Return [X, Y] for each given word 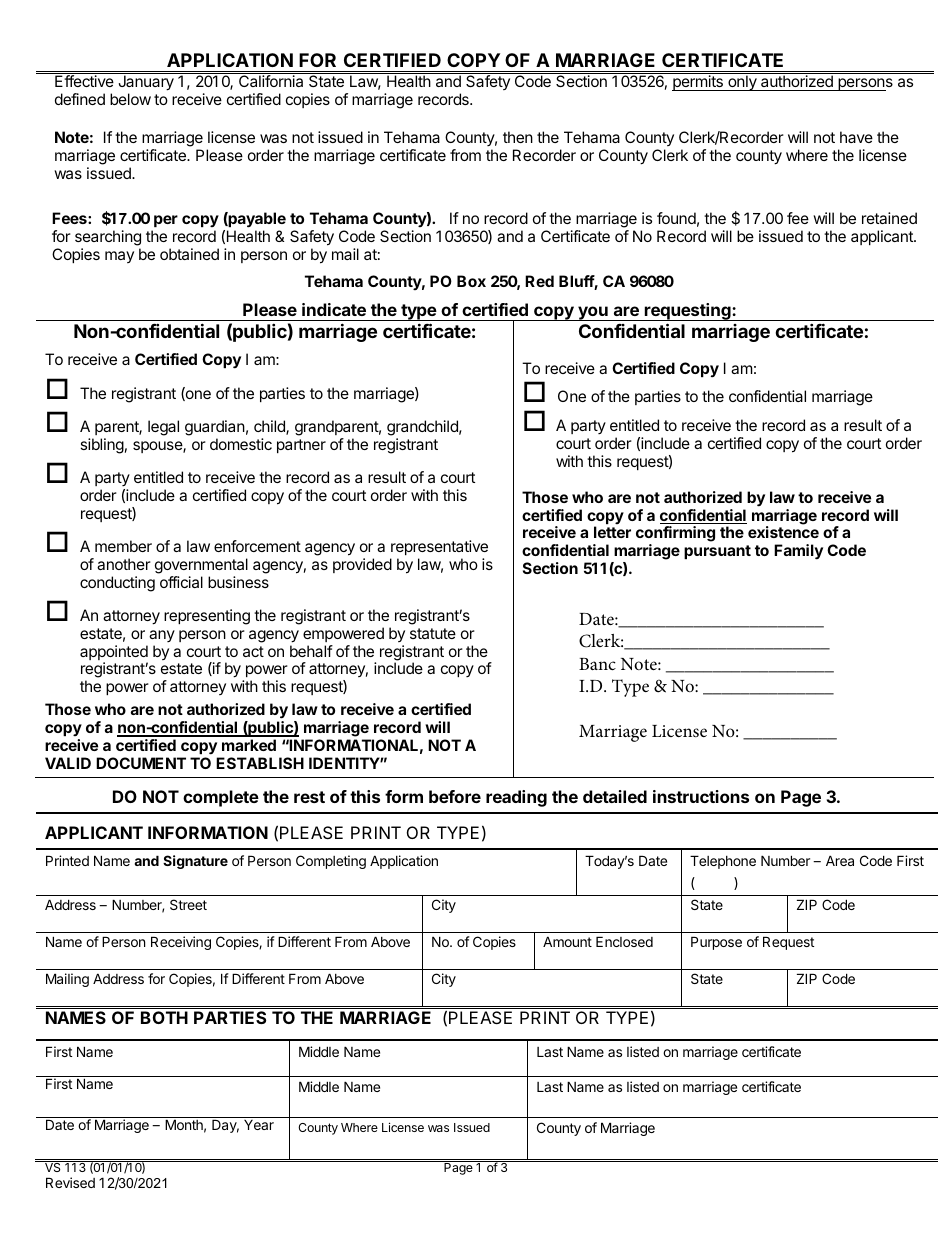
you [593, 313]
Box [471, 281]
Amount [567, 941]
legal [163, 428]
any [162, 636]
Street [188, 904]
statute [433, 633]
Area [840, 860]
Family [798, 552]
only [742, 83]
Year [259, 1125]
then [518, 137]
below [130, 99]
